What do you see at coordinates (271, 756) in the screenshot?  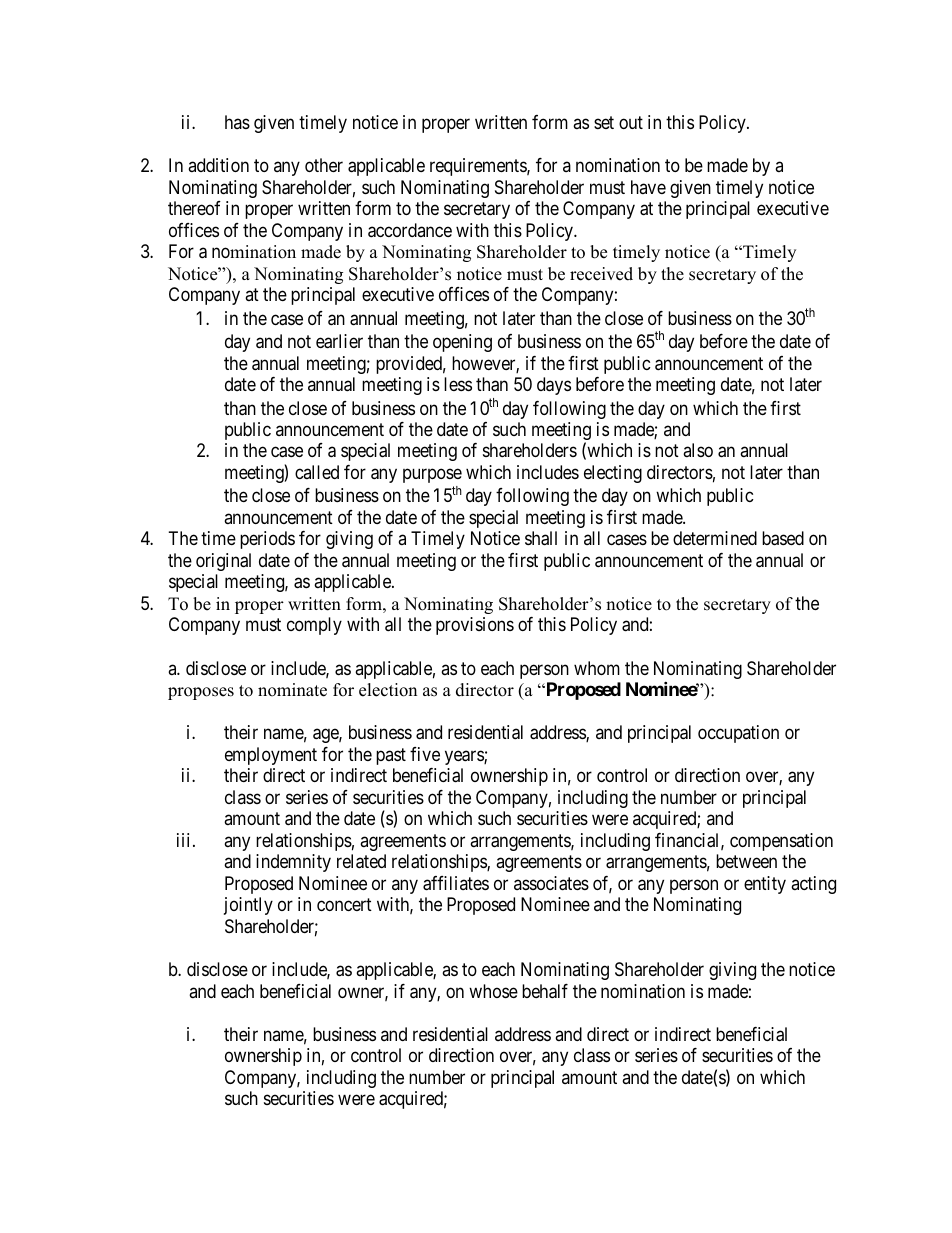 I see `employment` at bounding box center [271, 756].
